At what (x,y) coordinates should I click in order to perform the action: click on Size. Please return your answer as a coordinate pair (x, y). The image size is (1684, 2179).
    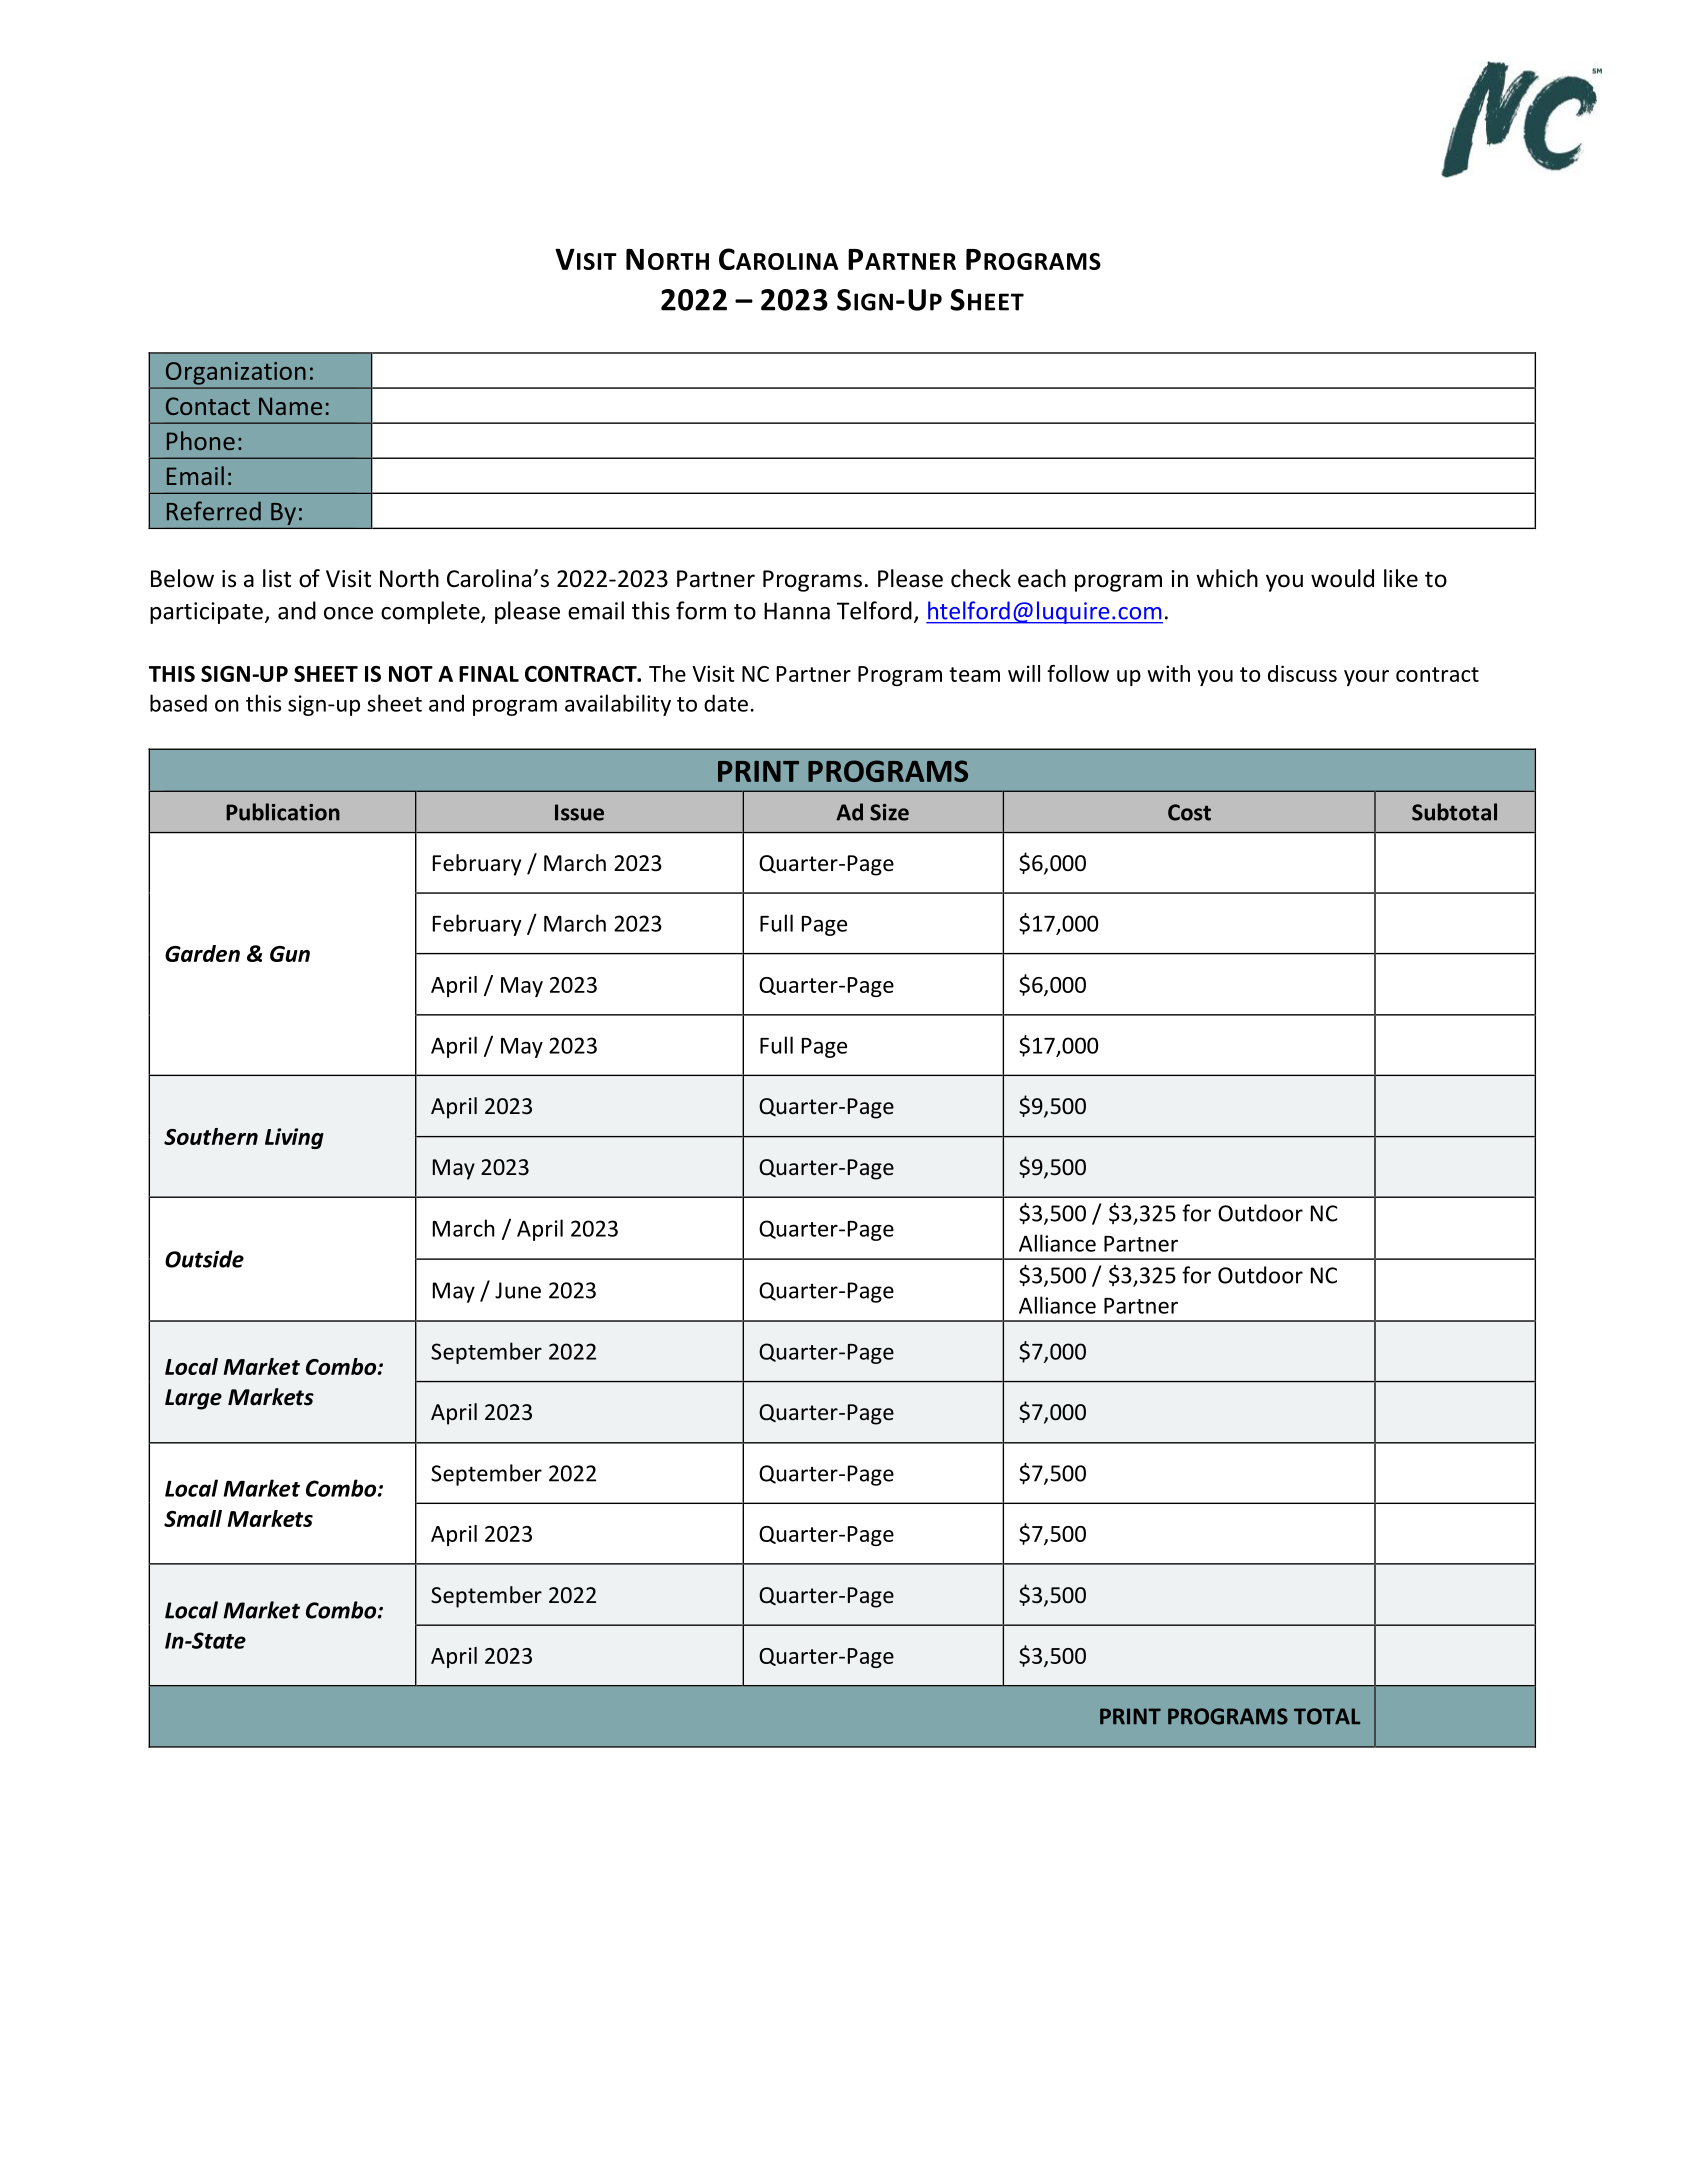
    Looking at the image, I should click on (889, 812).
